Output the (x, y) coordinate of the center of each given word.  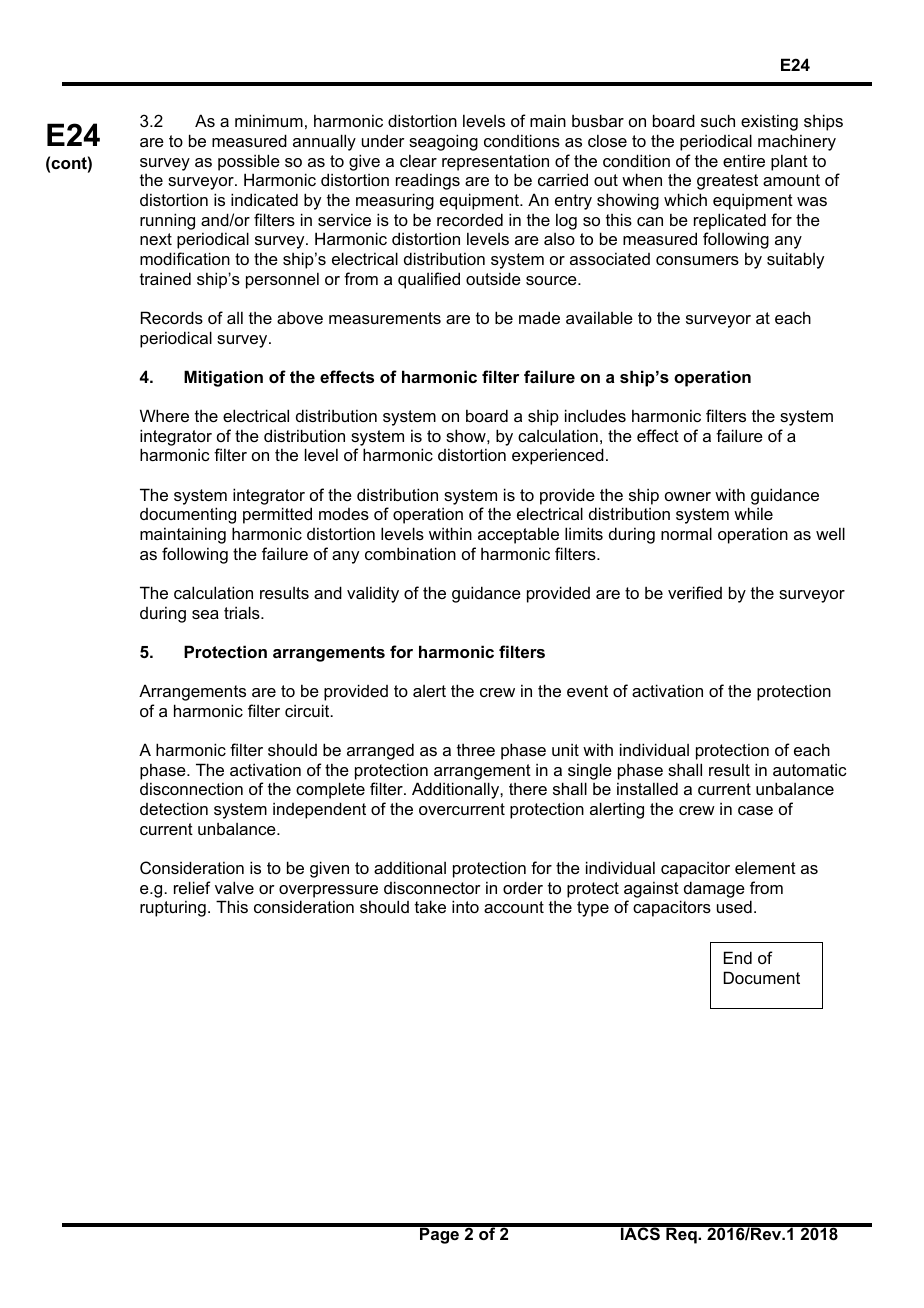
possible (249, 162)
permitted (277, 515)
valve (234, 887)
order (523, 887)
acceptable (518, 535)
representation (495, 162)
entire (744, 160)
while (753, 513)
